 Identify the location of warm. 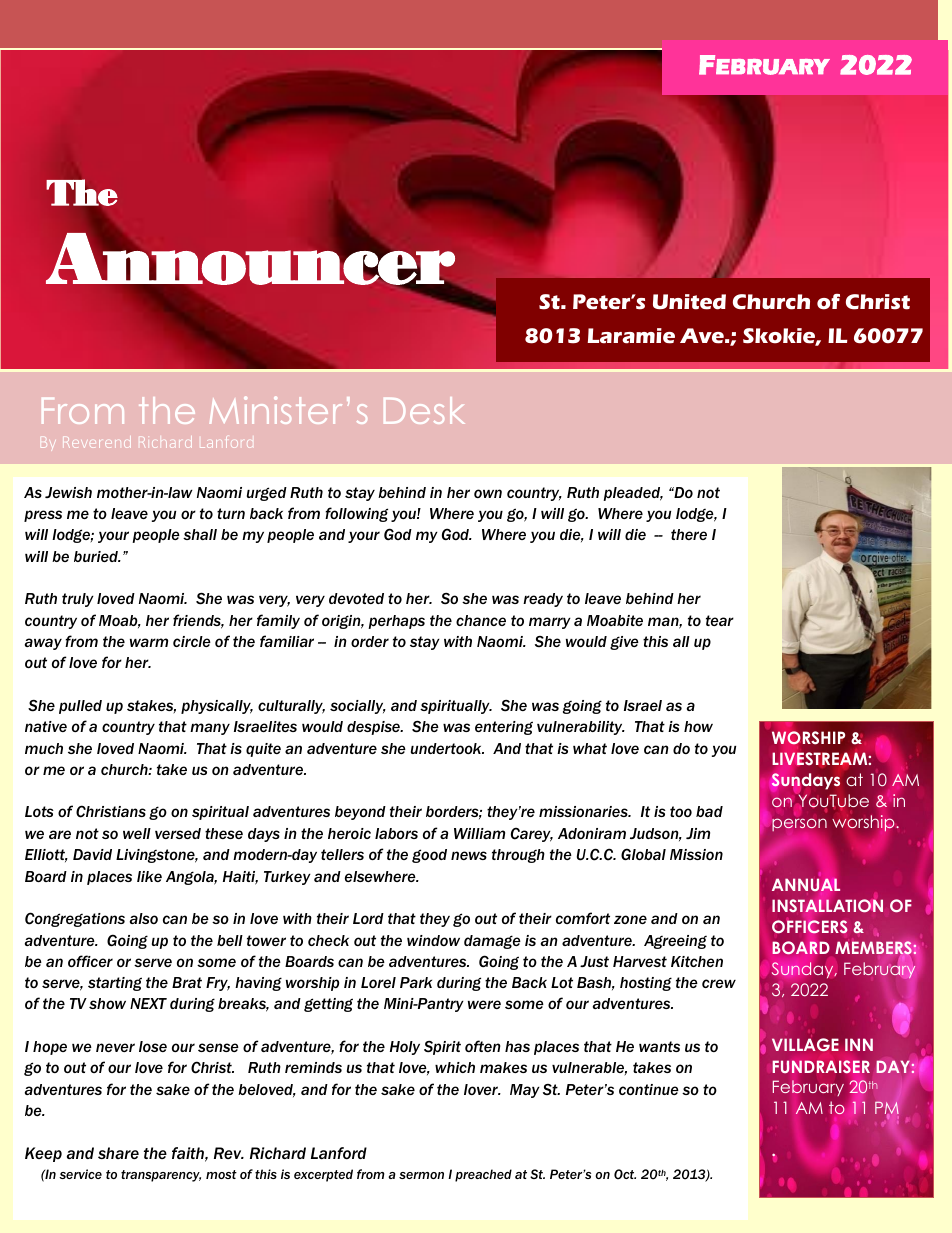
(149, 642).
